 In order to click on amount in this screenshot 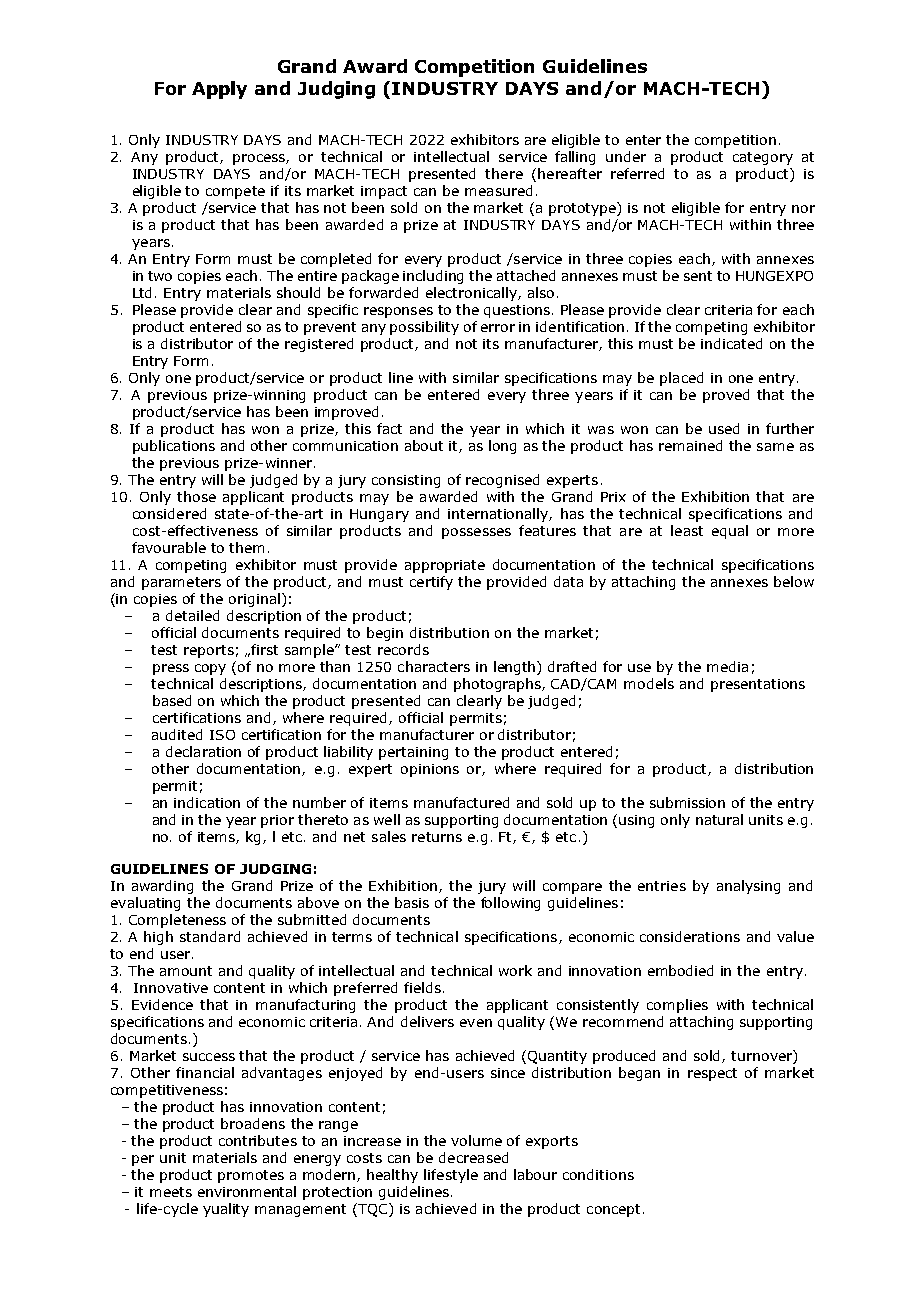, I will do `click(186, 971)`.
